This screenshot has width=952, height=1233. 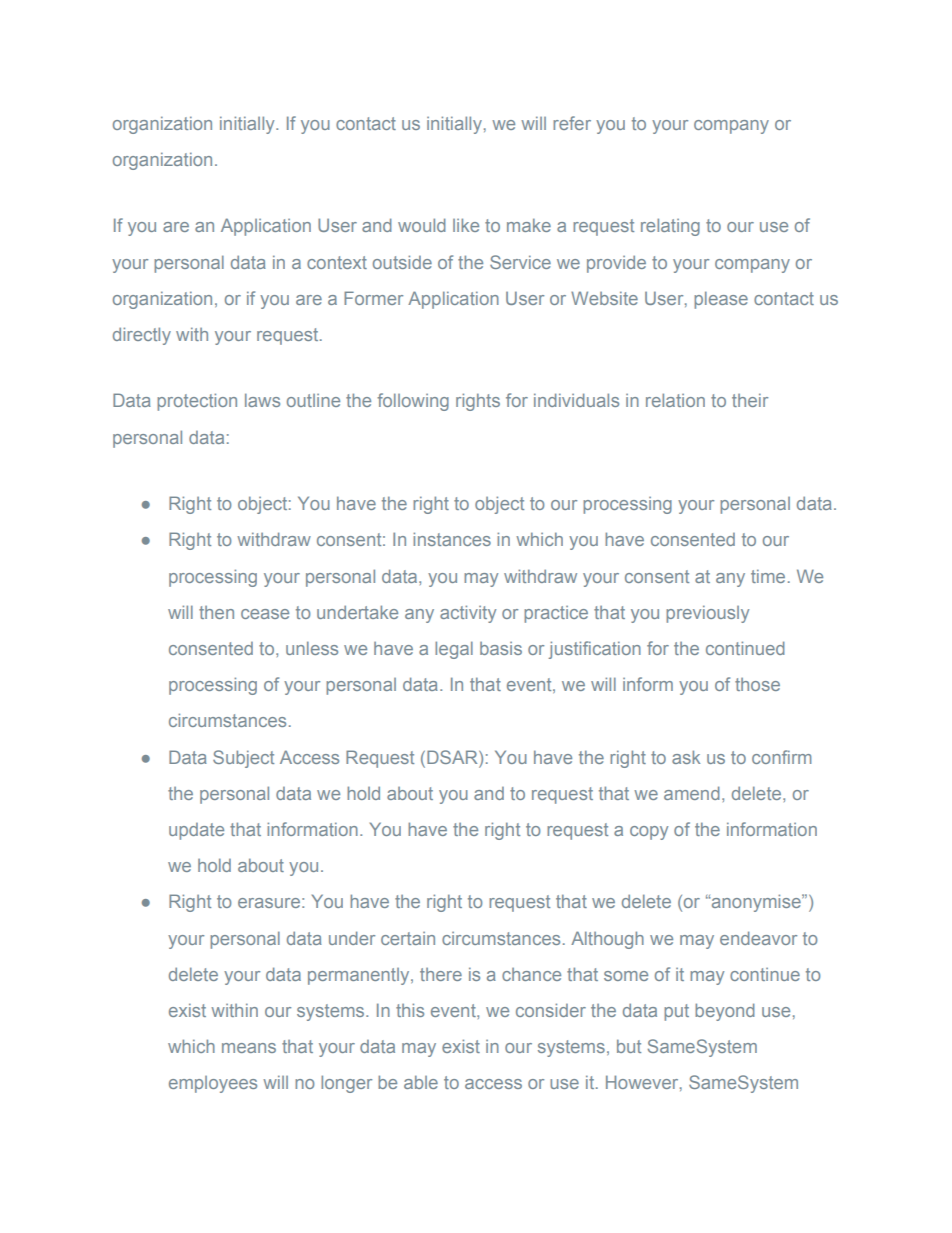 I want to click on instances, so click(x=452, y=539).
